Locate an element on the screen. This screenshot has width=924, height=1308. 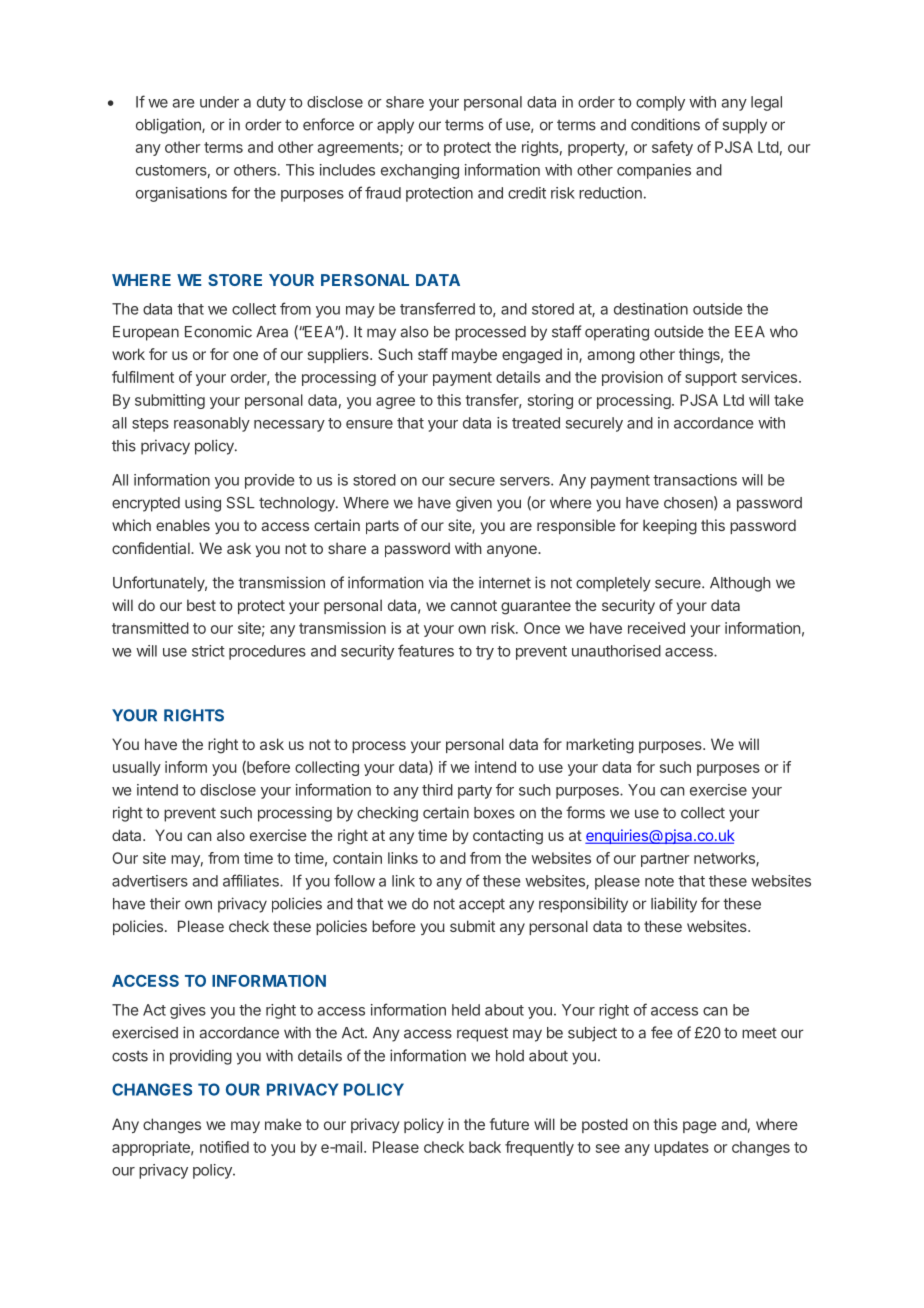
obligation is located at coordinates (169, 126).
